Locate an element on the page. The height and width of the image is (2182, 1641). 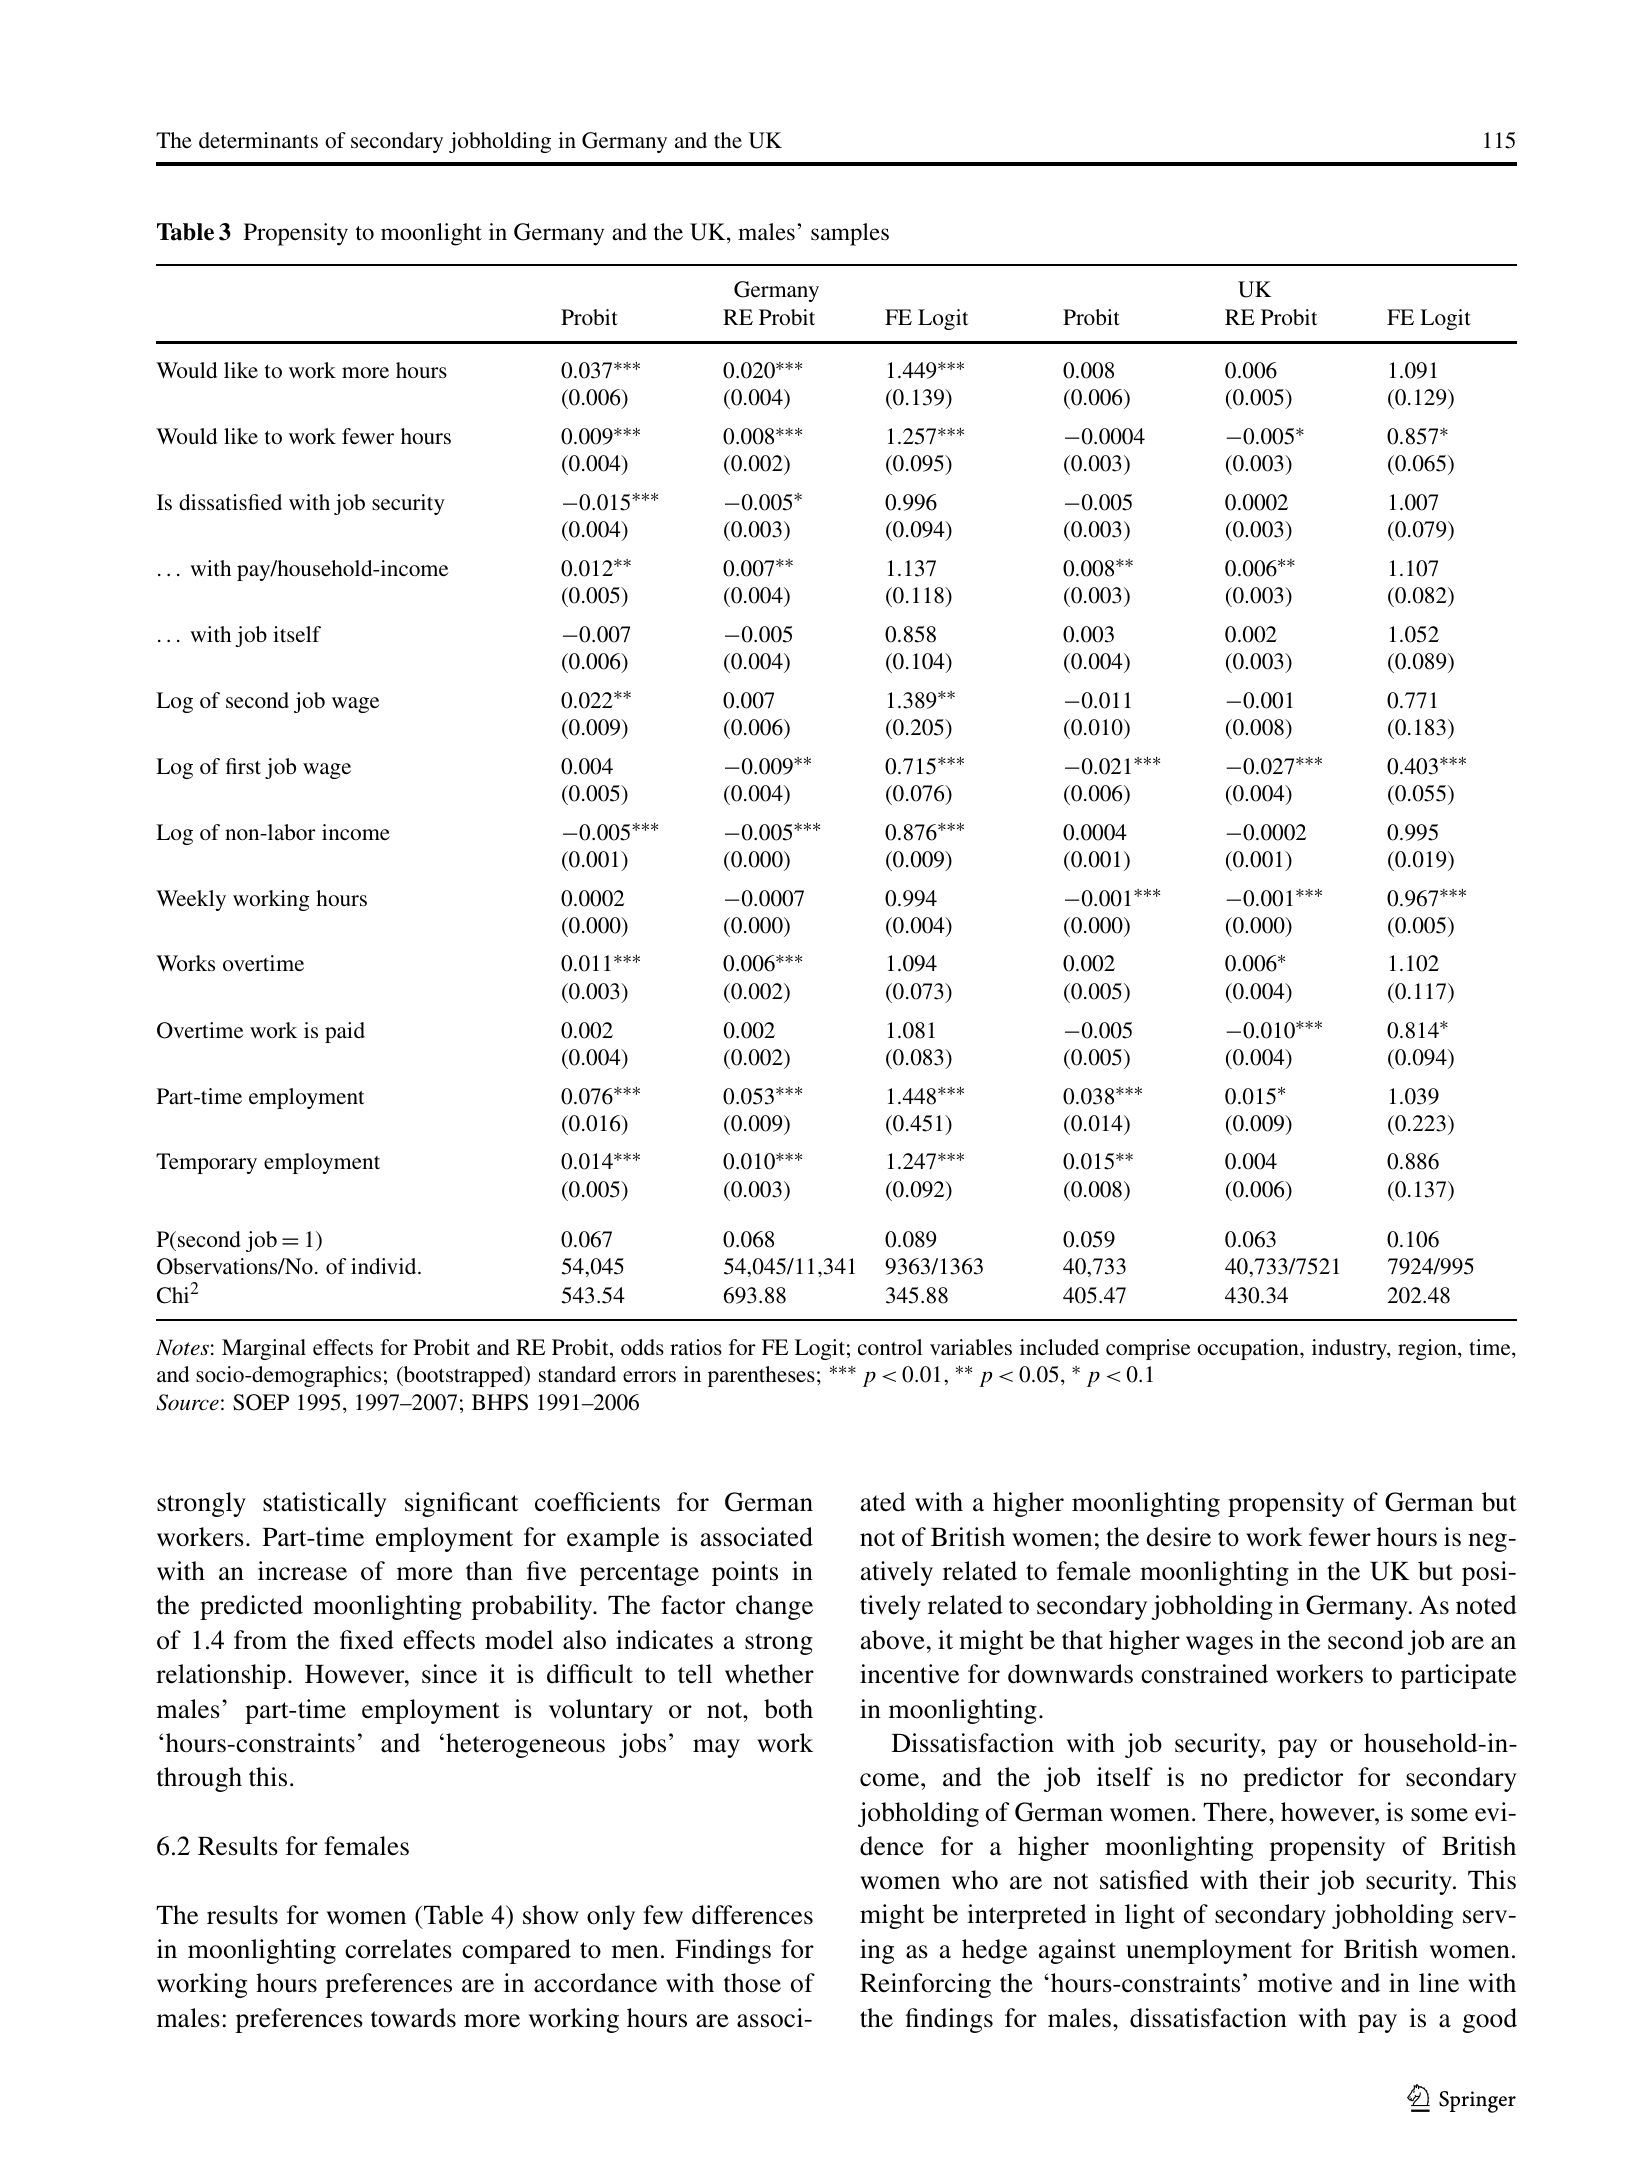
those is located at coordinates (752, 1983).
